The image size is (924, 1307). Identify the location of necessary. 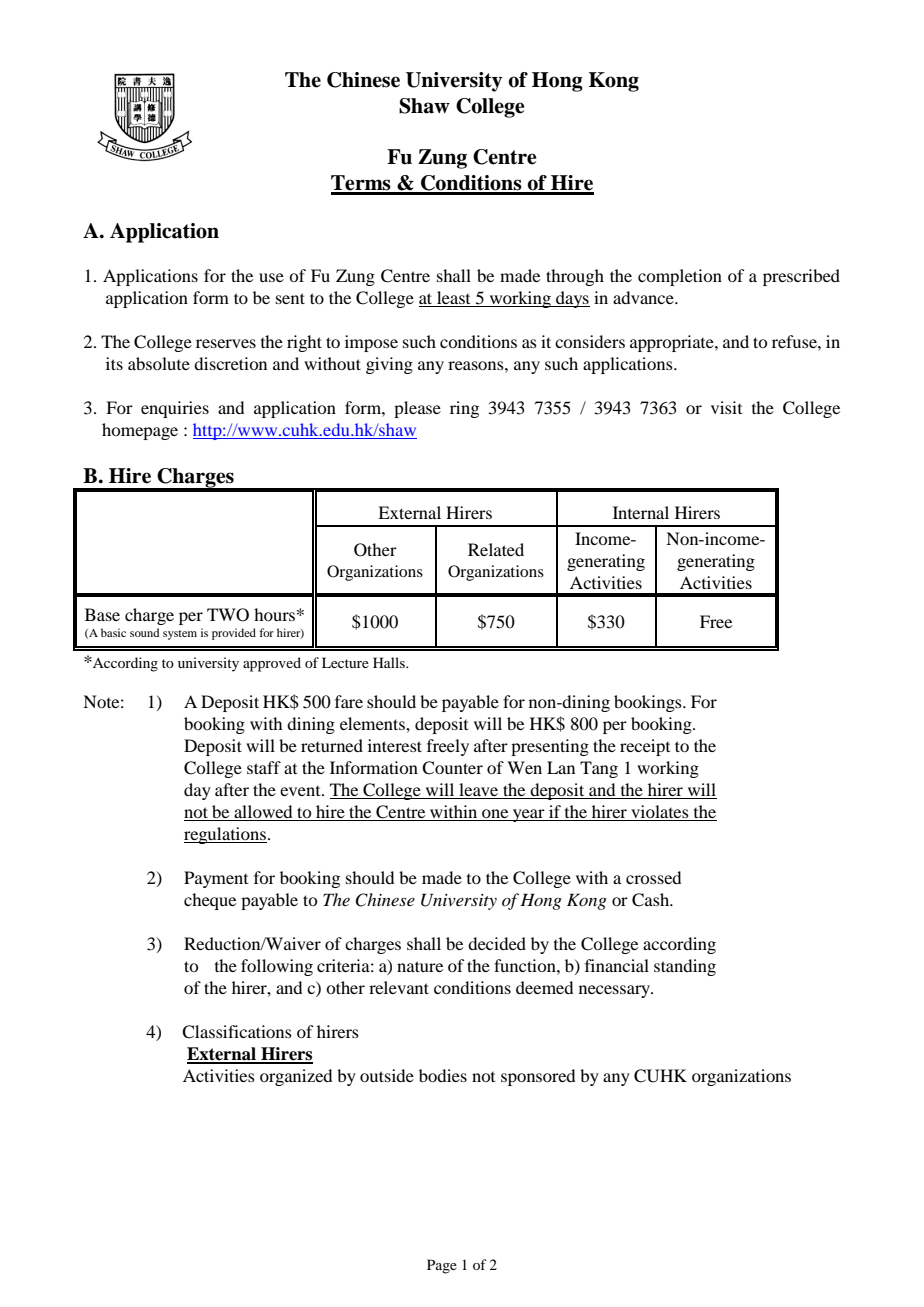
(615, 991).
